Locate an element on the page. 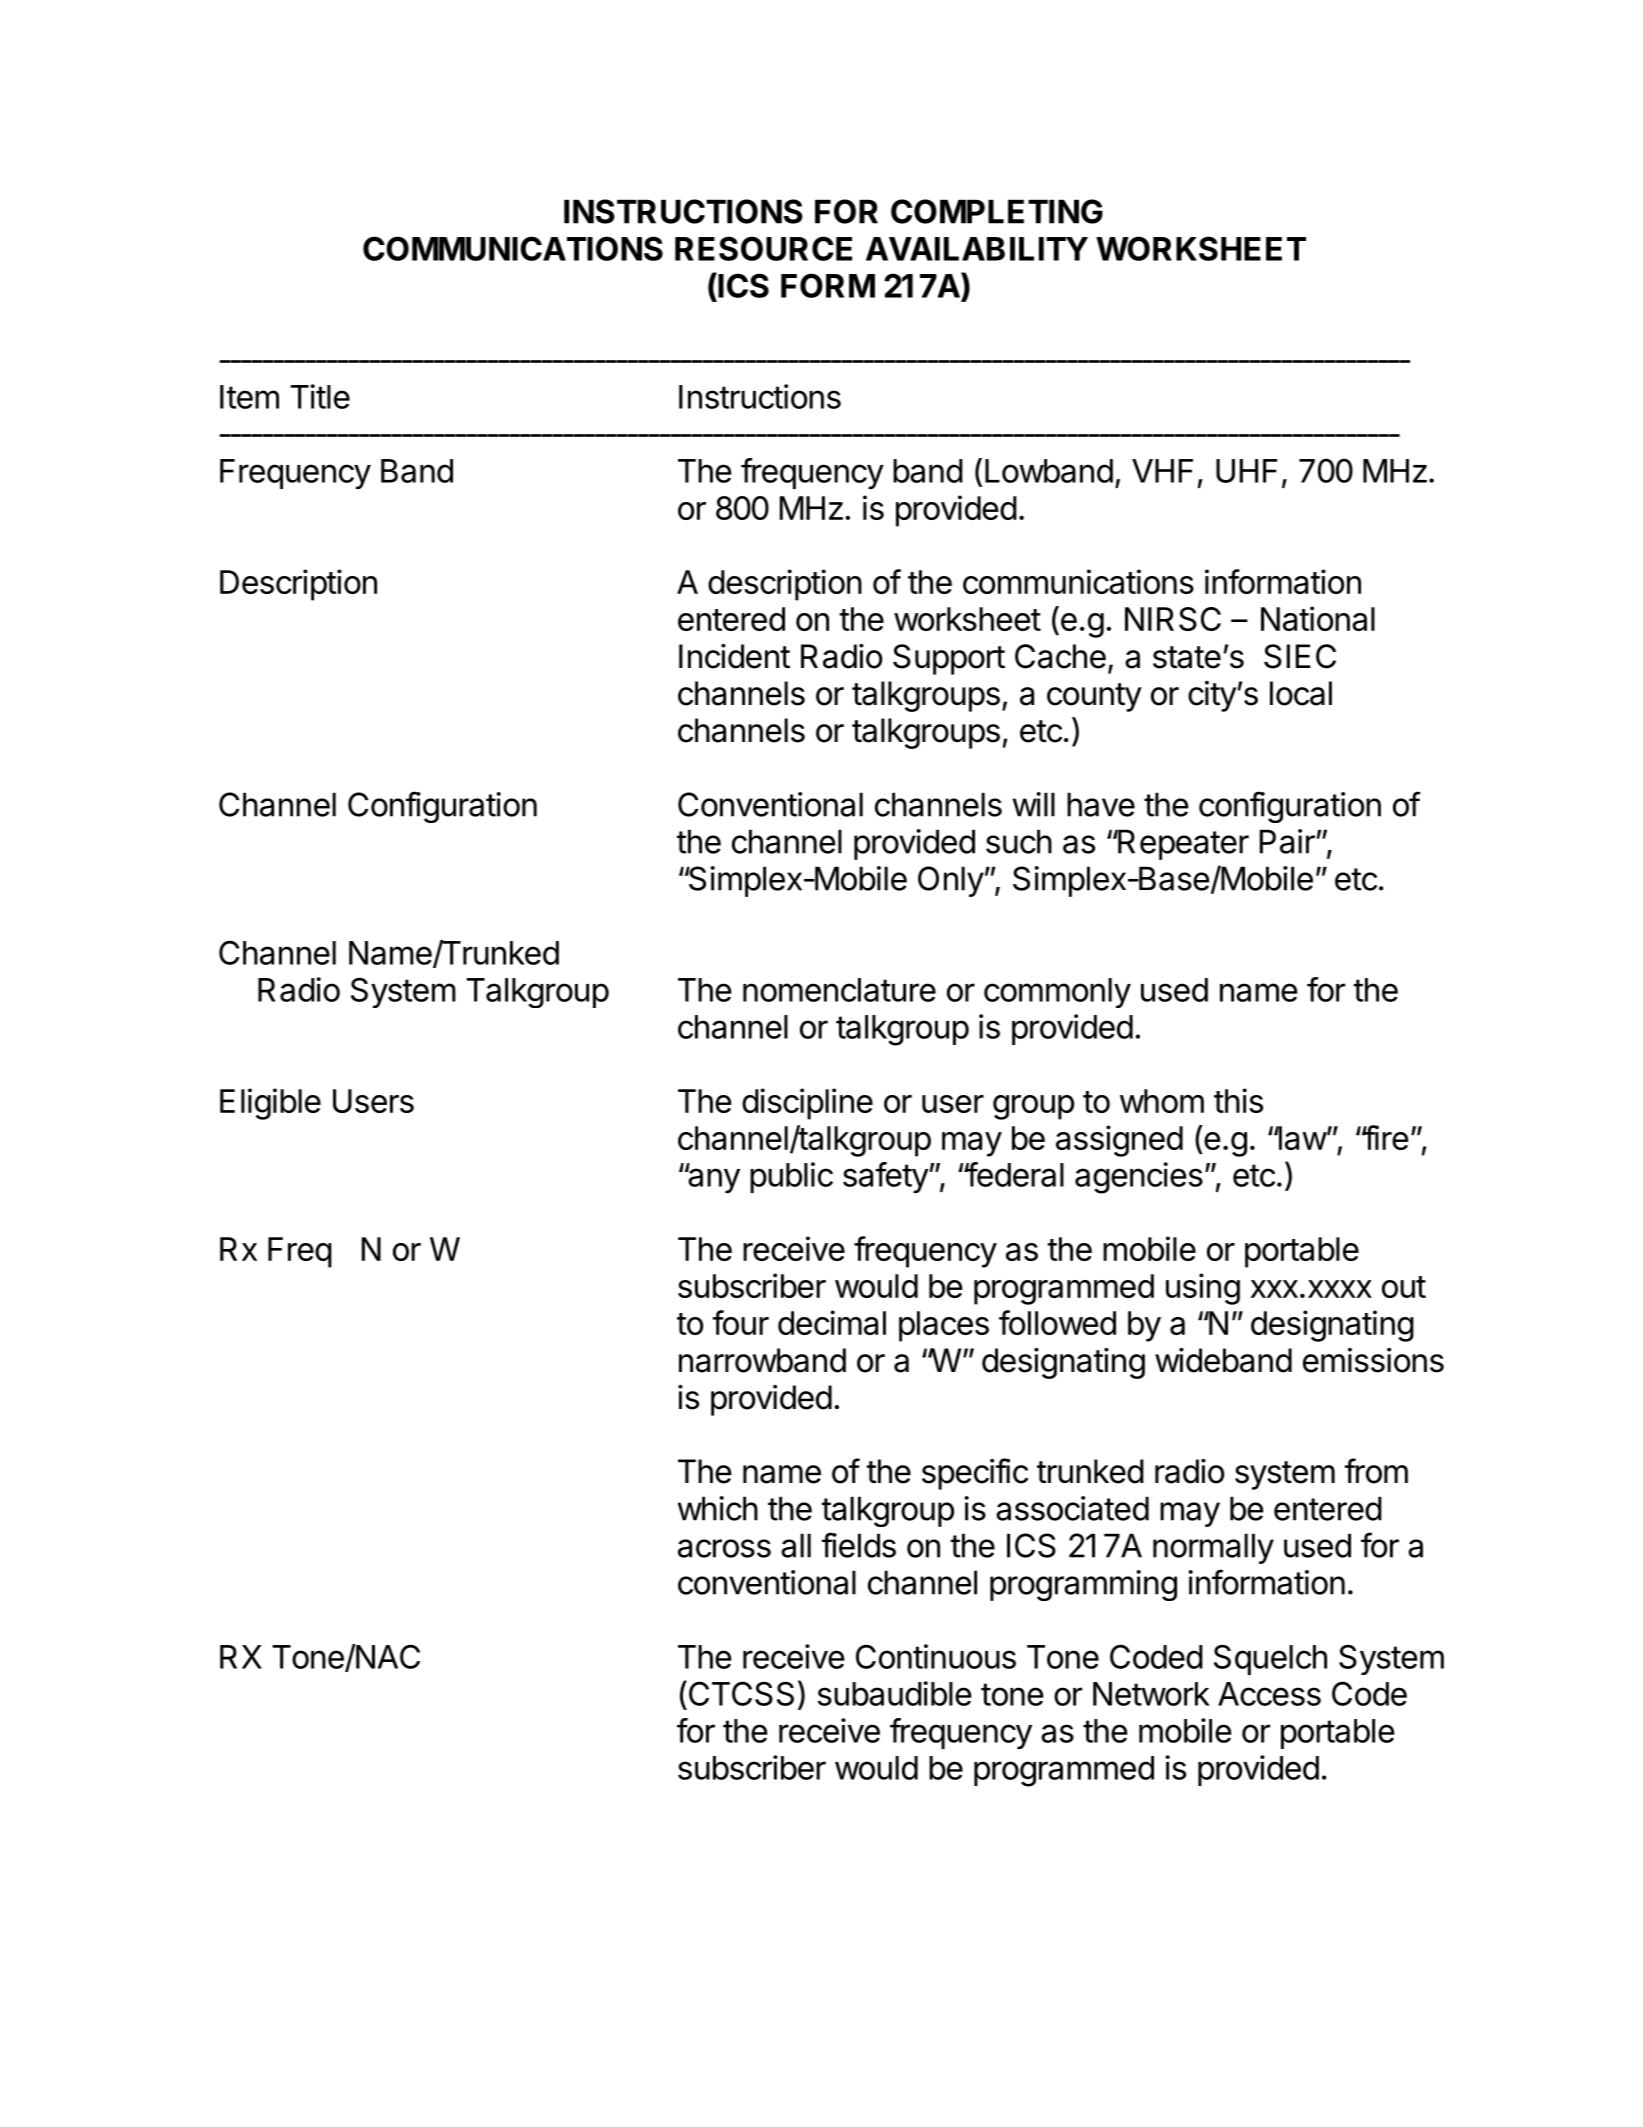 The width and height of the document is (1643, 2127). COMPLETING is located at coordinates (997, 211).
